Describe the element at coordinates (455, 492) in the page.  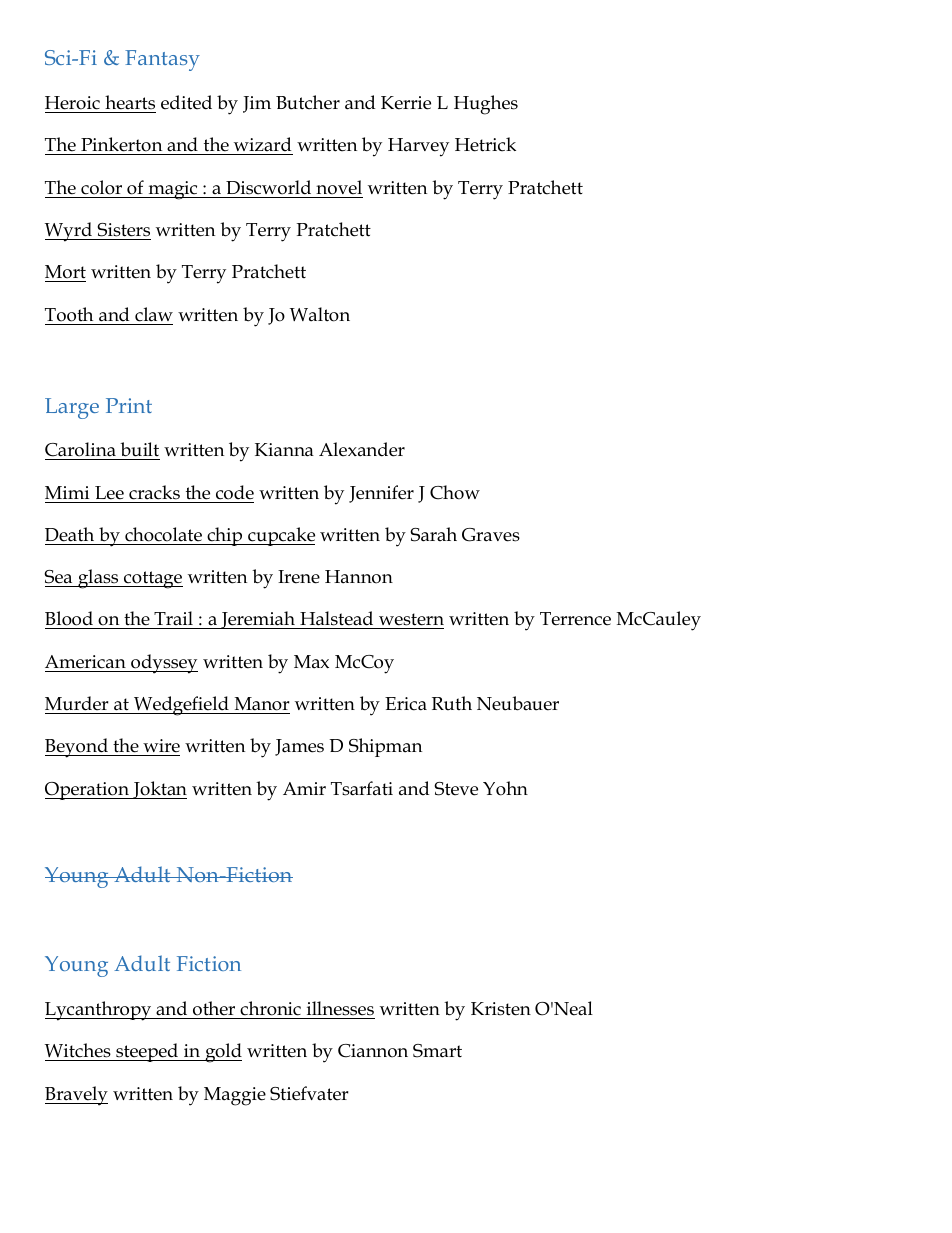
I see `Chow` at that location.
